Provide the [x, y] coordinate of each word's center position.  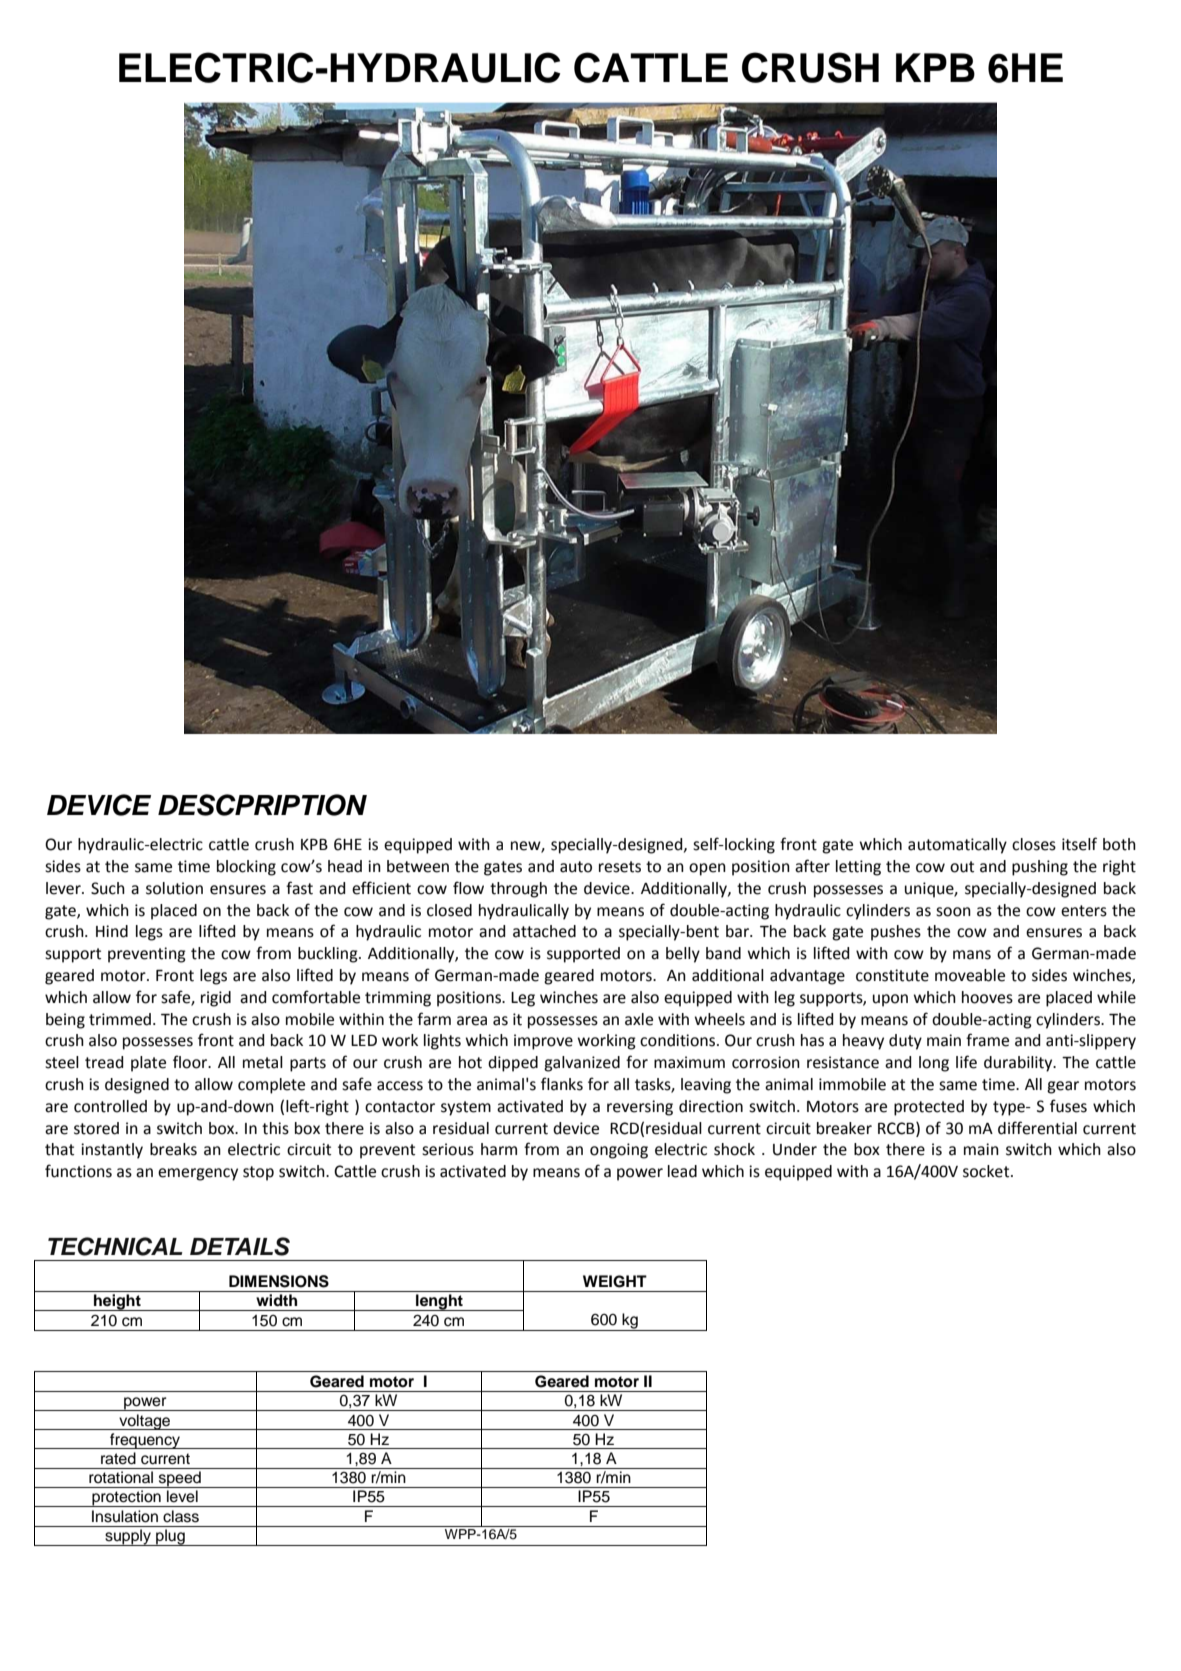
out [962, 867]
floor [191, 1062]
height [117, 1302]
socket [987, 1171]
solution [174, 888]
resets [620, 867]
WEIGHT [615, 1281]
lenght [439, 1302]
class [181, 1516]
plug [170, 1537]
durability [1019, 1064]
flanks [562, 1084]
